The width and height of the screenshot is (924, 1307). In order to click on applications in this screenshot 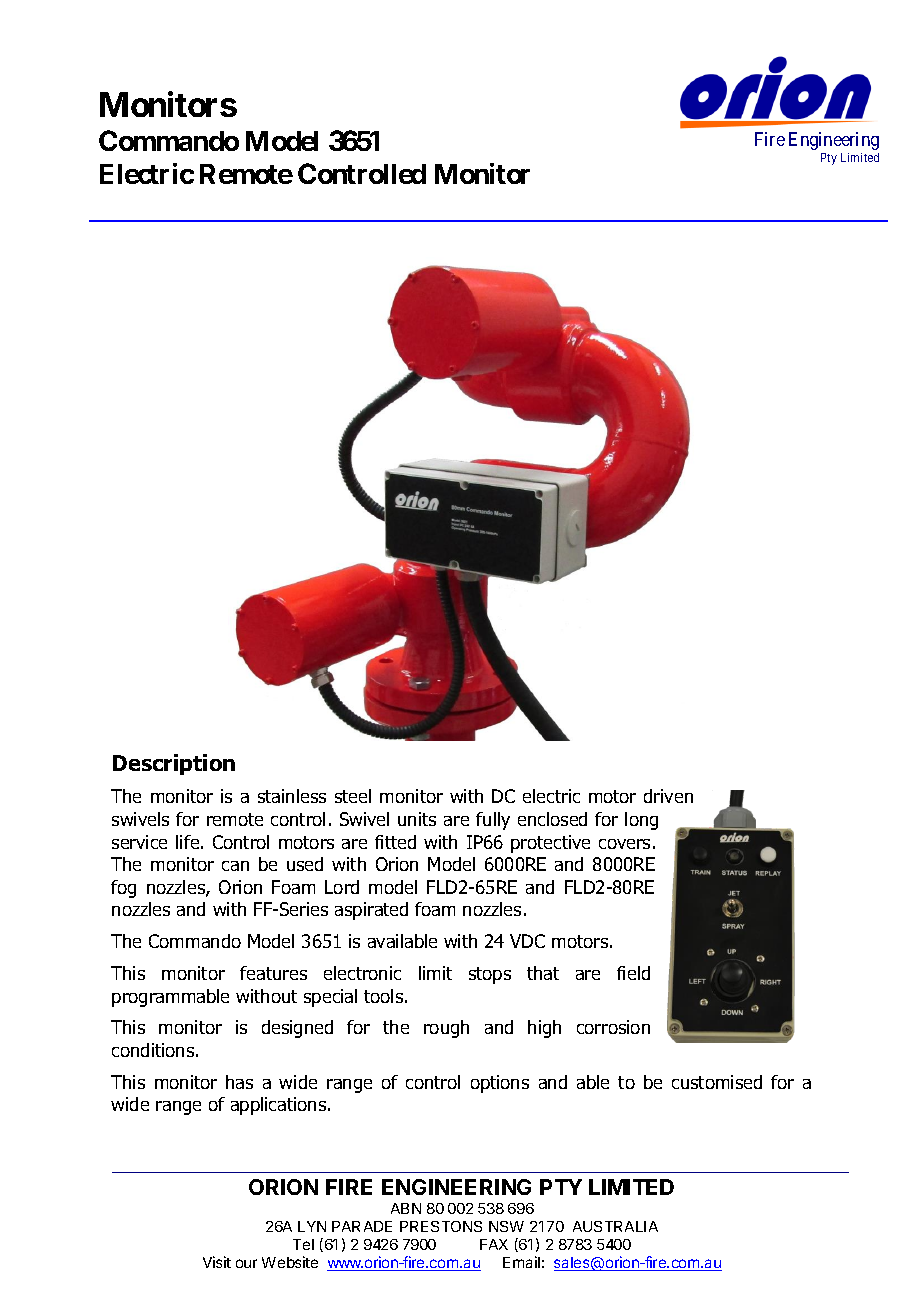, I will do `click(280, 1106)`.
